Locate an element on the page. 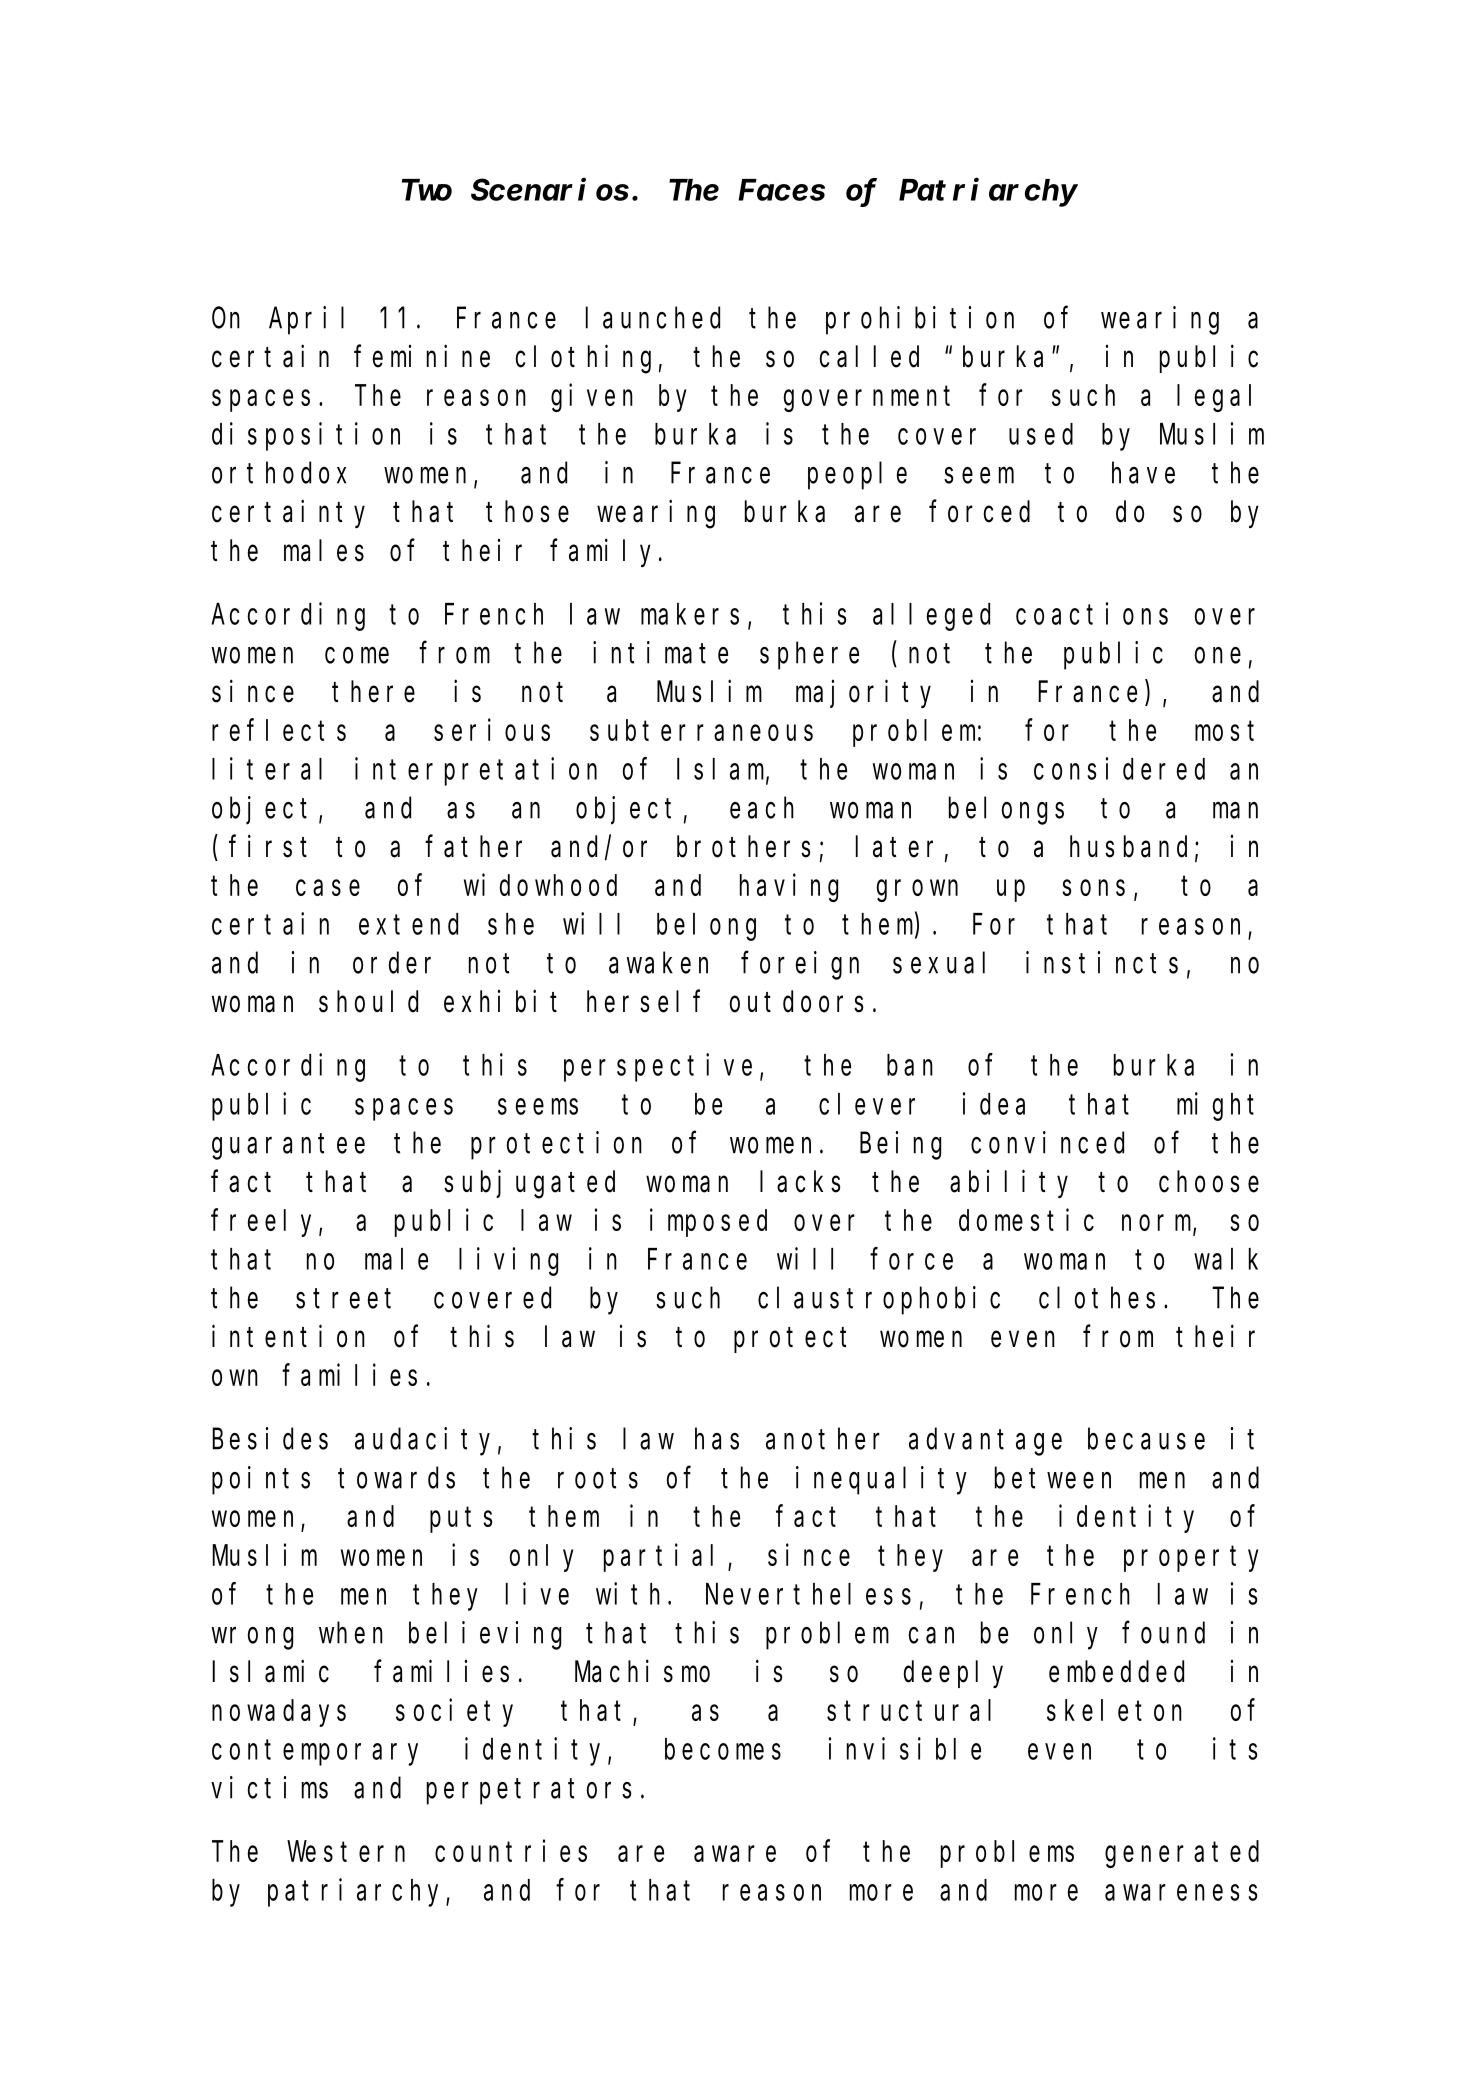 Image resolution: width=1476 pixels, height=2088 pixels. majority is located at coordinates (863, 694).
